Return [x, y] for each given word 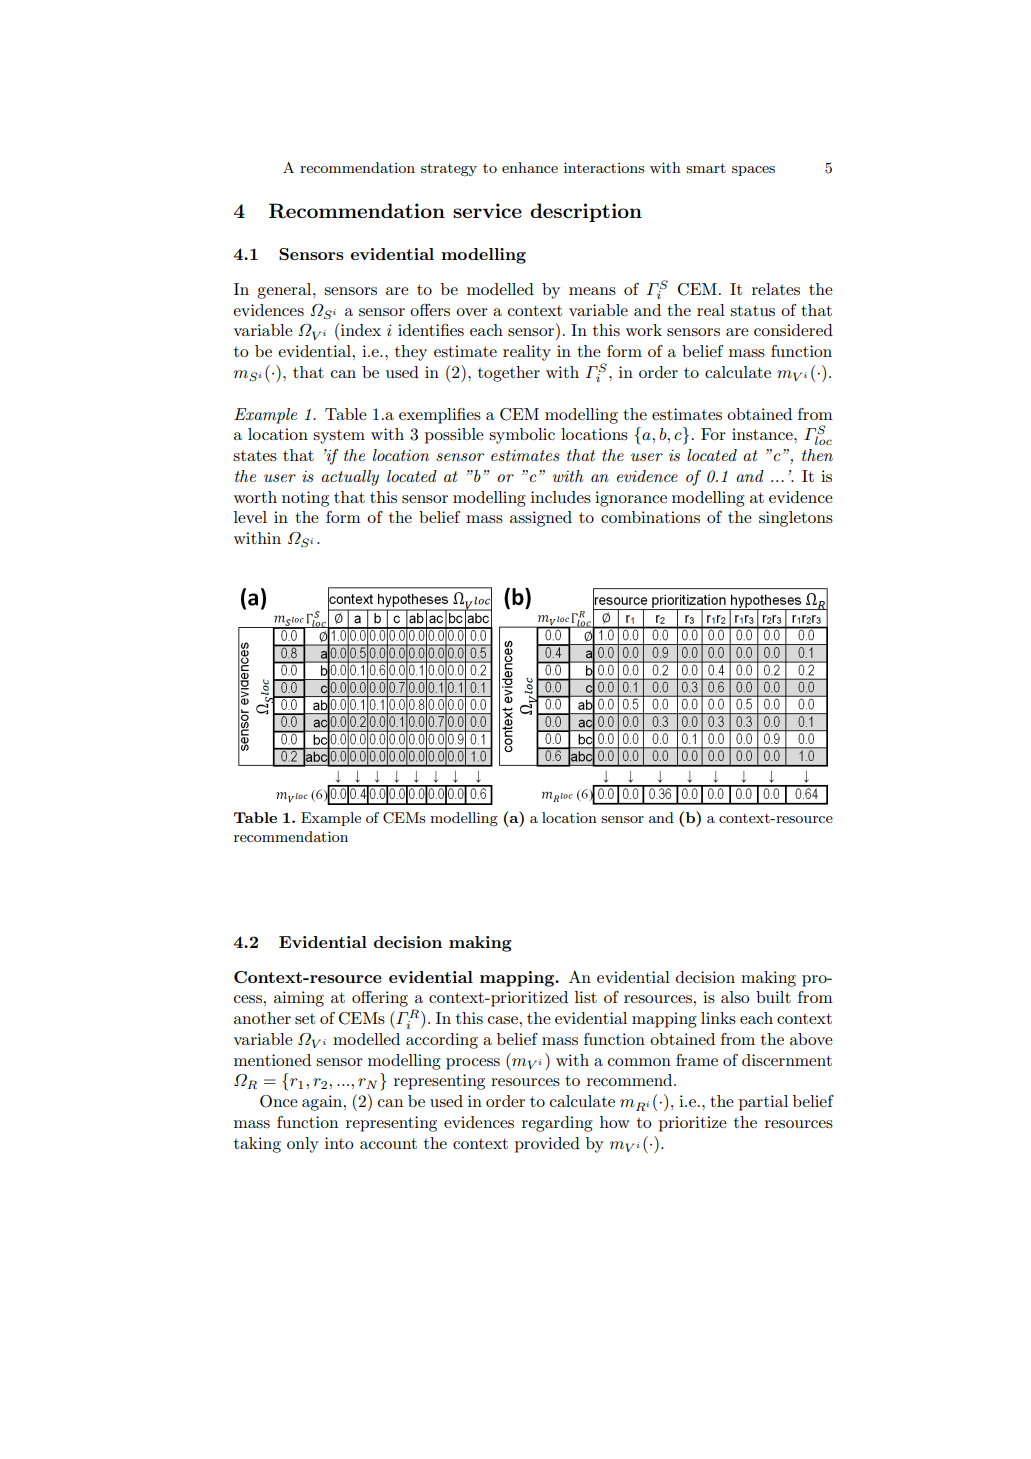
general [285, 291]
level [250, 517]
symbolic [522, 436]
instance [763, 434]
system [339, 437]
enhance [530, 167]
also [735, 997]
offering [380, 999]
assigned [541, 519]
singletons [796, 519]
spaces [753, 171]
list [586, 997]
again [323, 1103]
